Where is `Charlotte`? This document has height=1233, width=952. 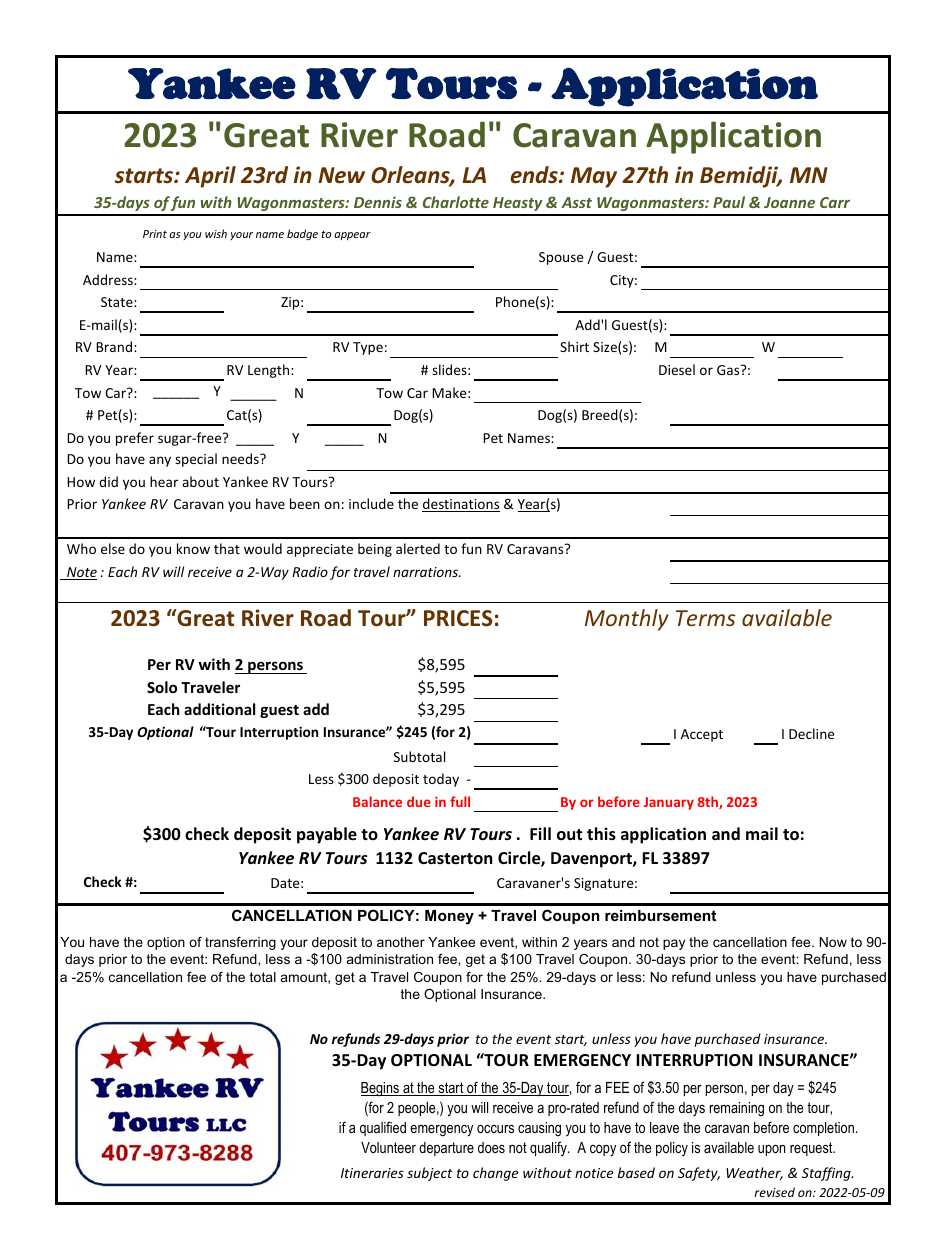
Charlotte is located at coordinates (456, 202).
